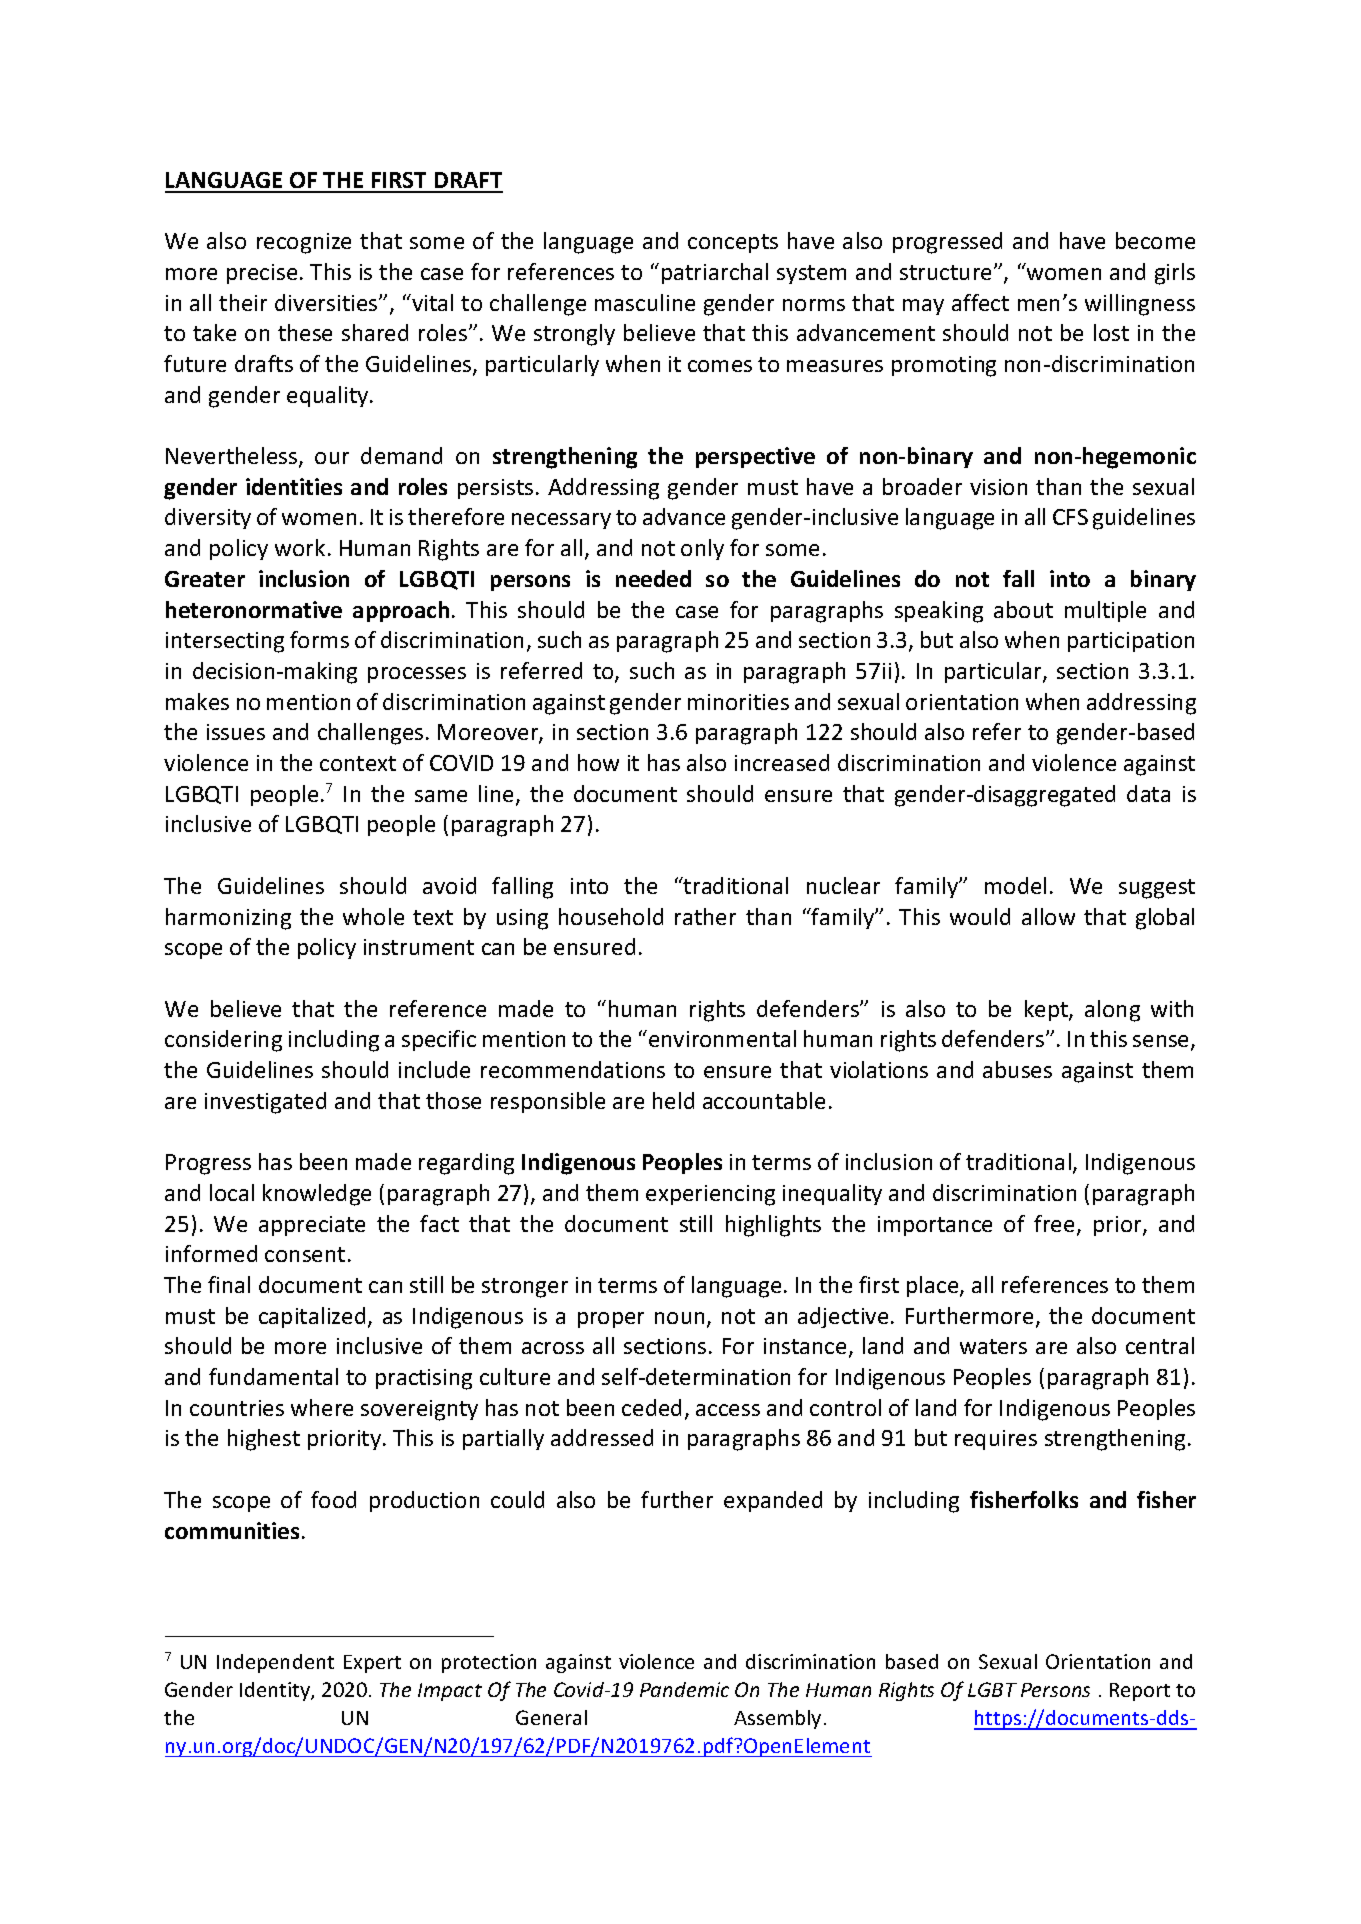  I want to click on patriarchal, so click(715, 273).
